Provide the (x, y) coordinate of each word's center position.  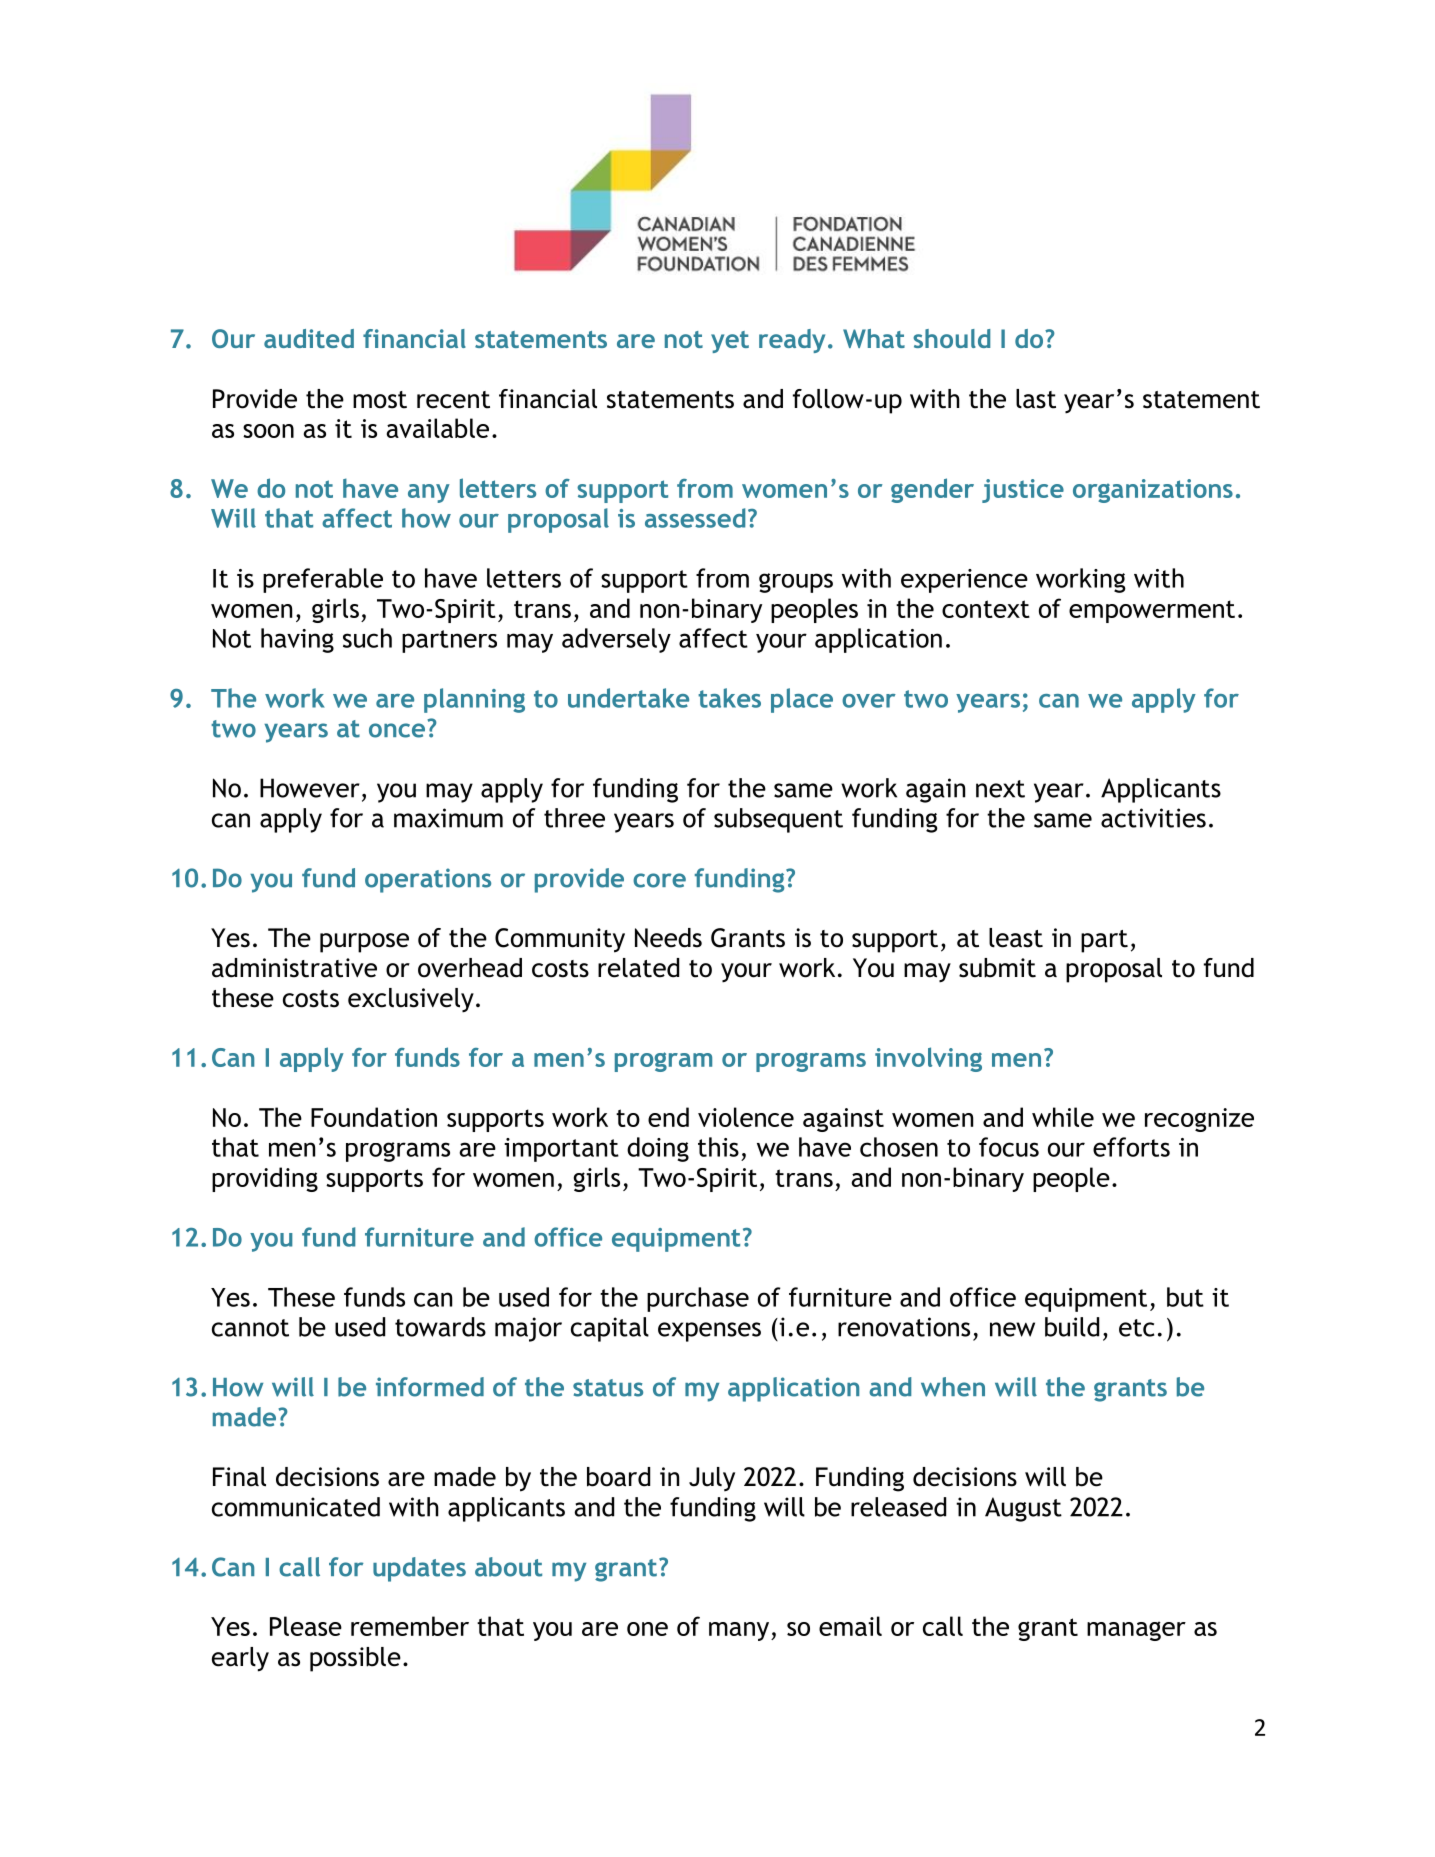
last (1036, 399)
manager (1136, 1631)
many (740, 1631)
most (380, 400)
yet (730, 342)
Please (306, 1626)
